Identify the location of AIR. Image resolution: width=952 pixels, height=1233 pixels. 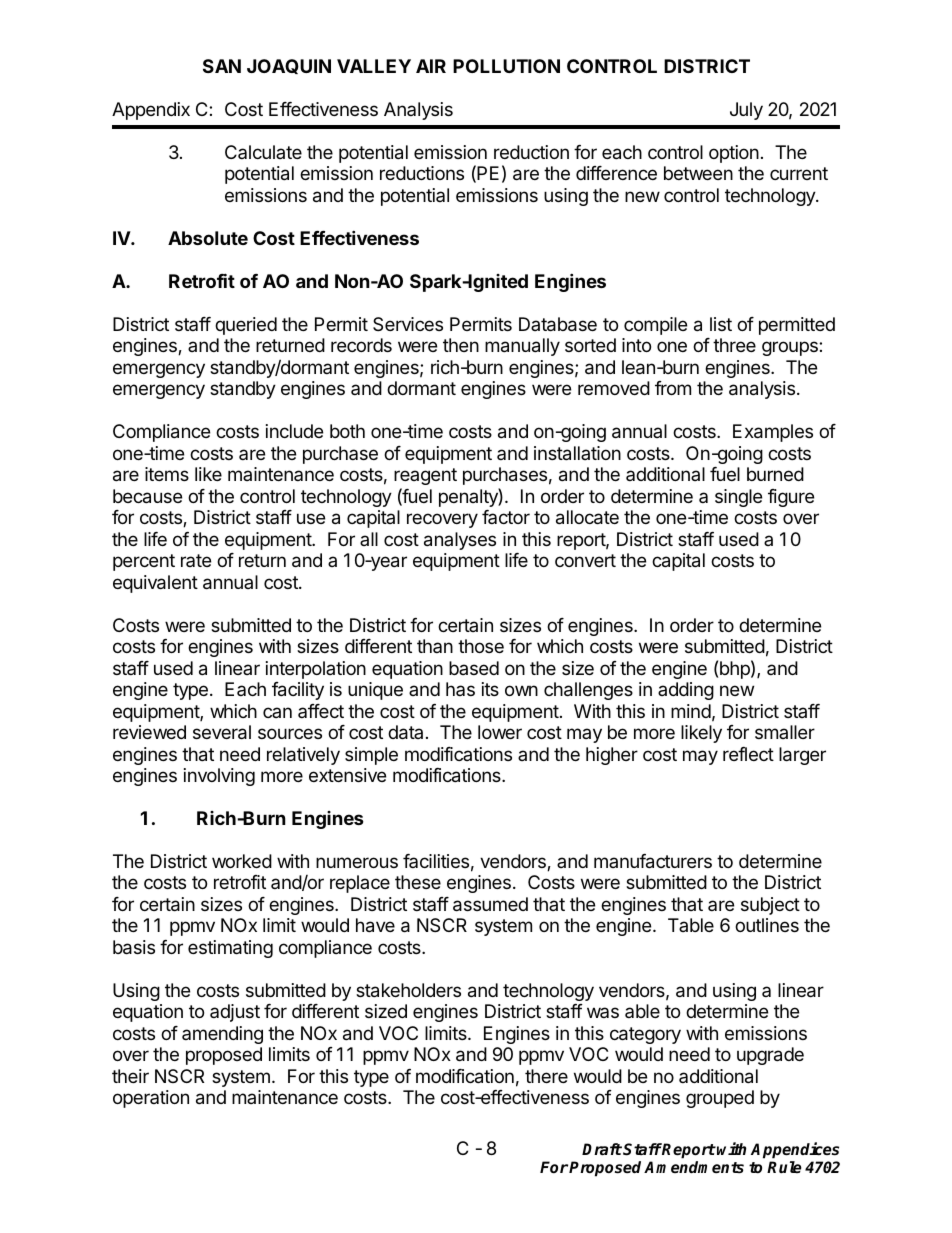
(431, 66).
